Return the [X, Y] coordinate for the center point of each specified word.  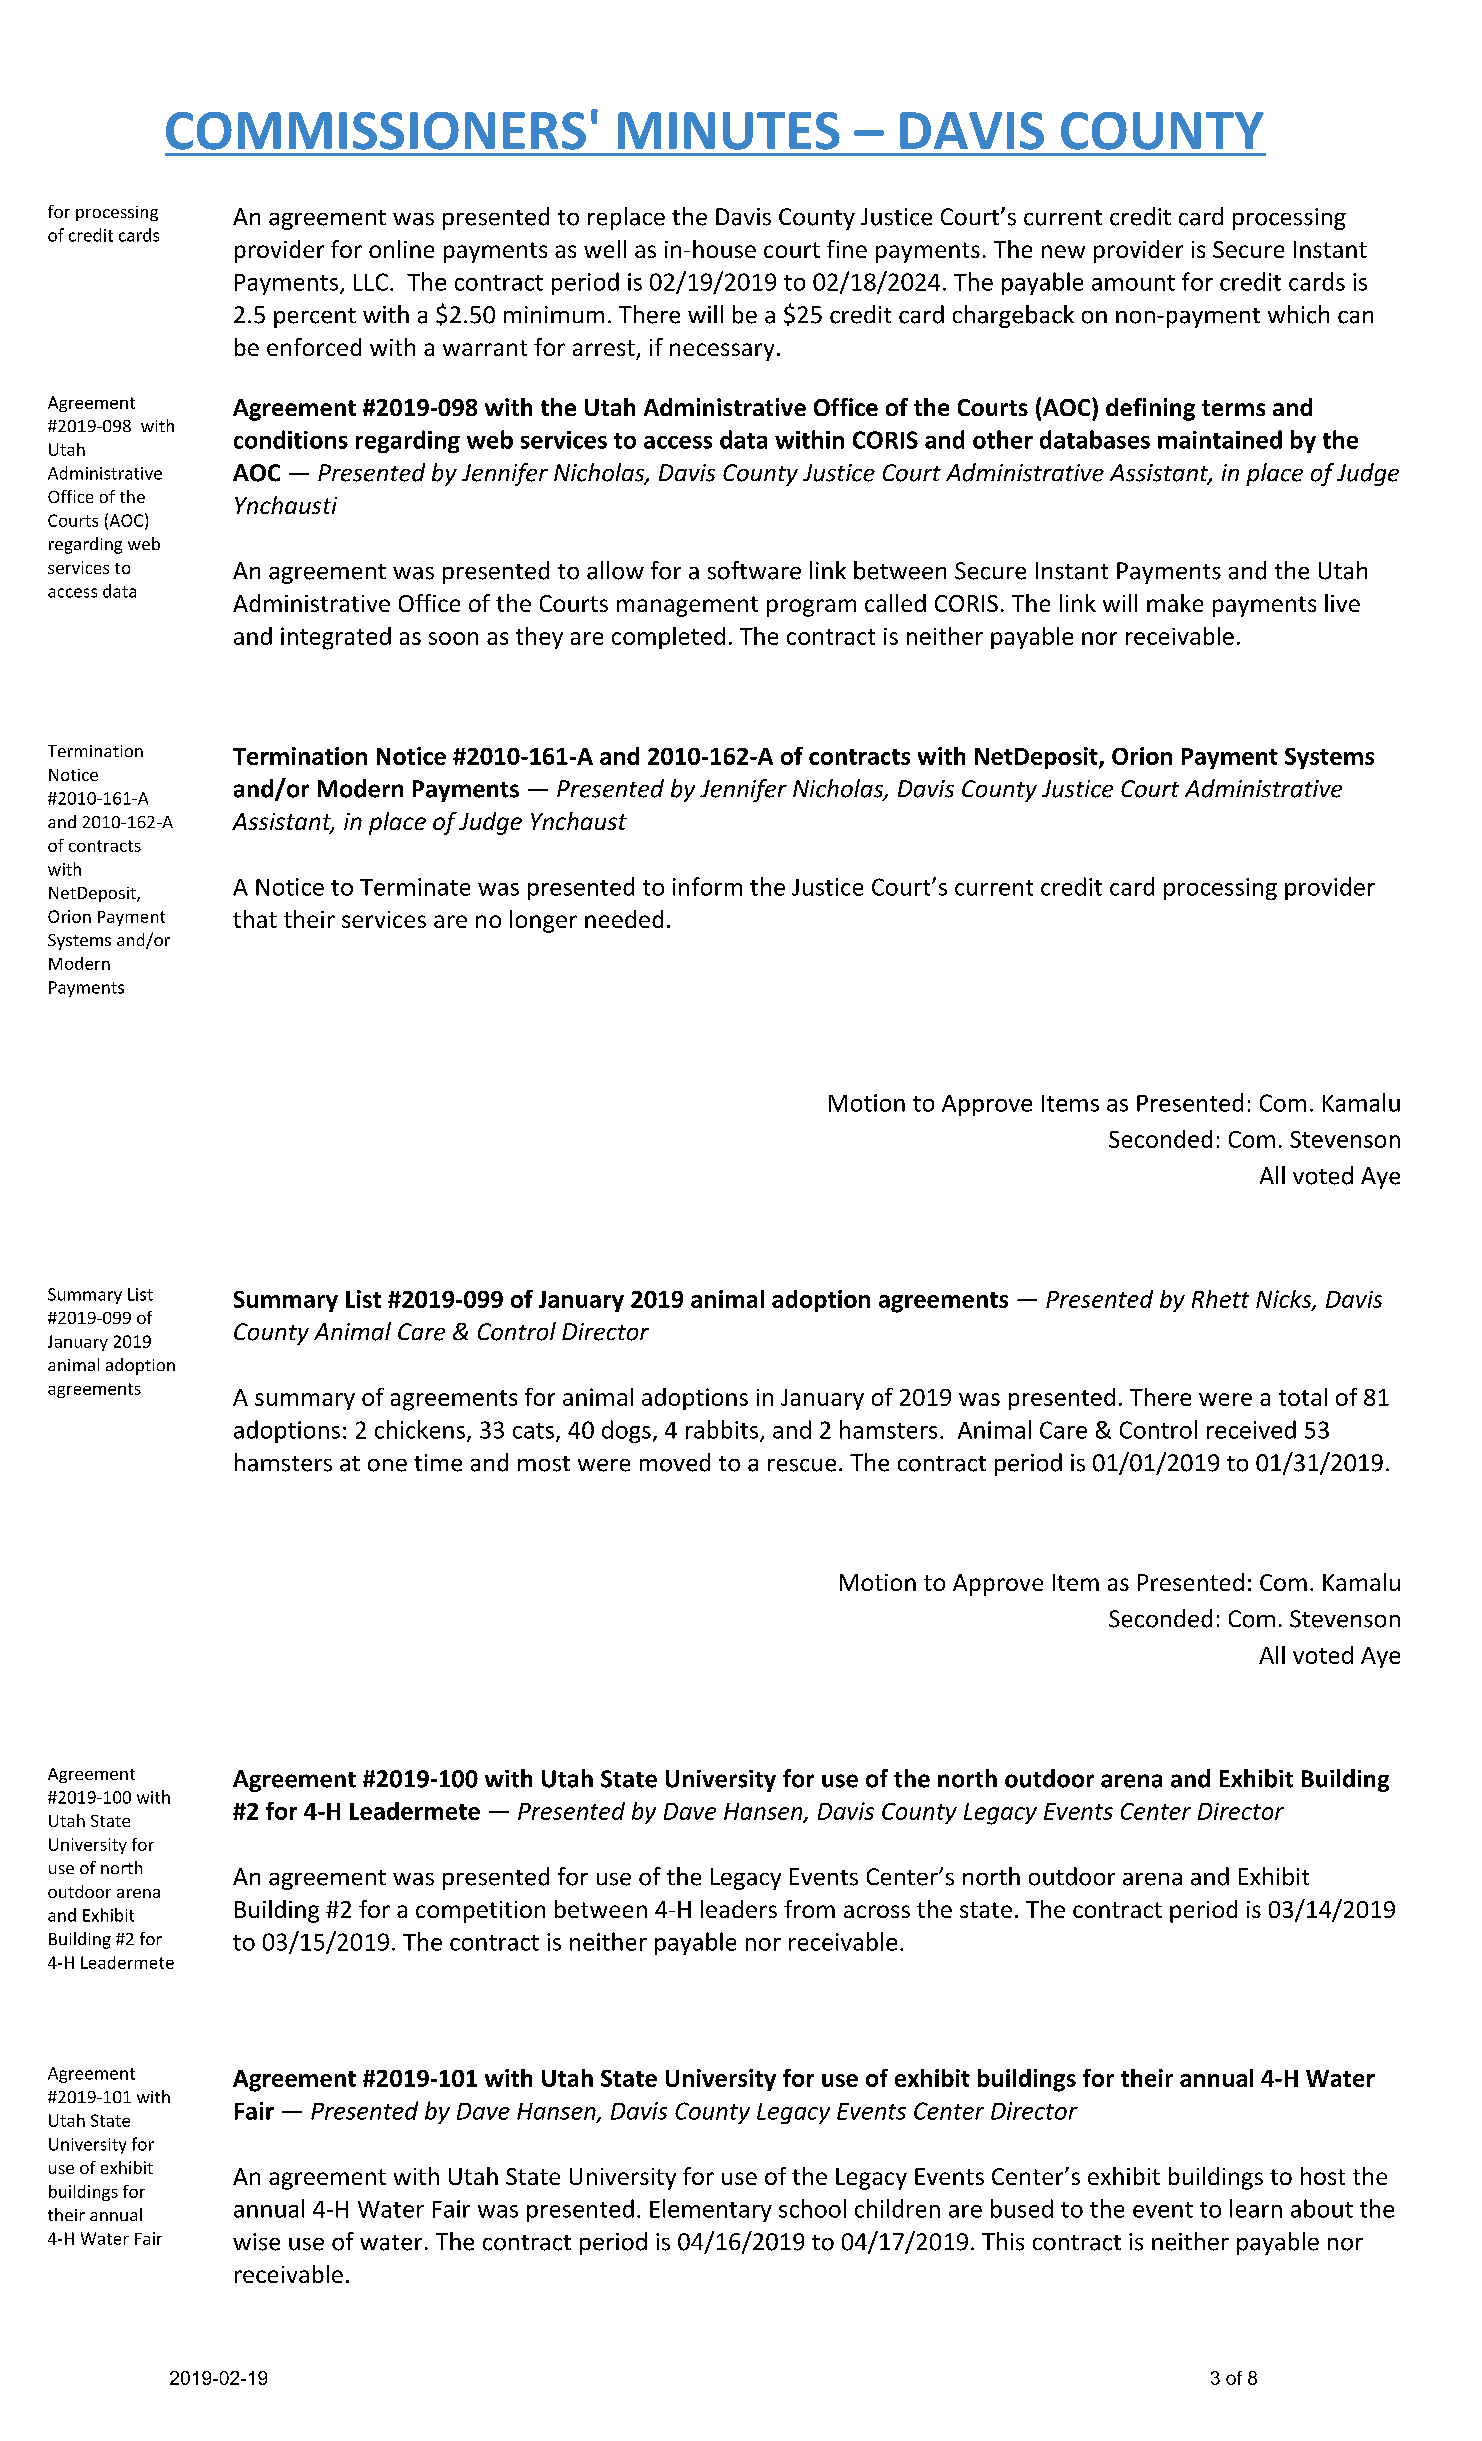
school [812, 2208]
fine [847, 249]
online [401, 249]
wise [256, 2242]
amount [1133, 283]
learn [1256, 2208]
